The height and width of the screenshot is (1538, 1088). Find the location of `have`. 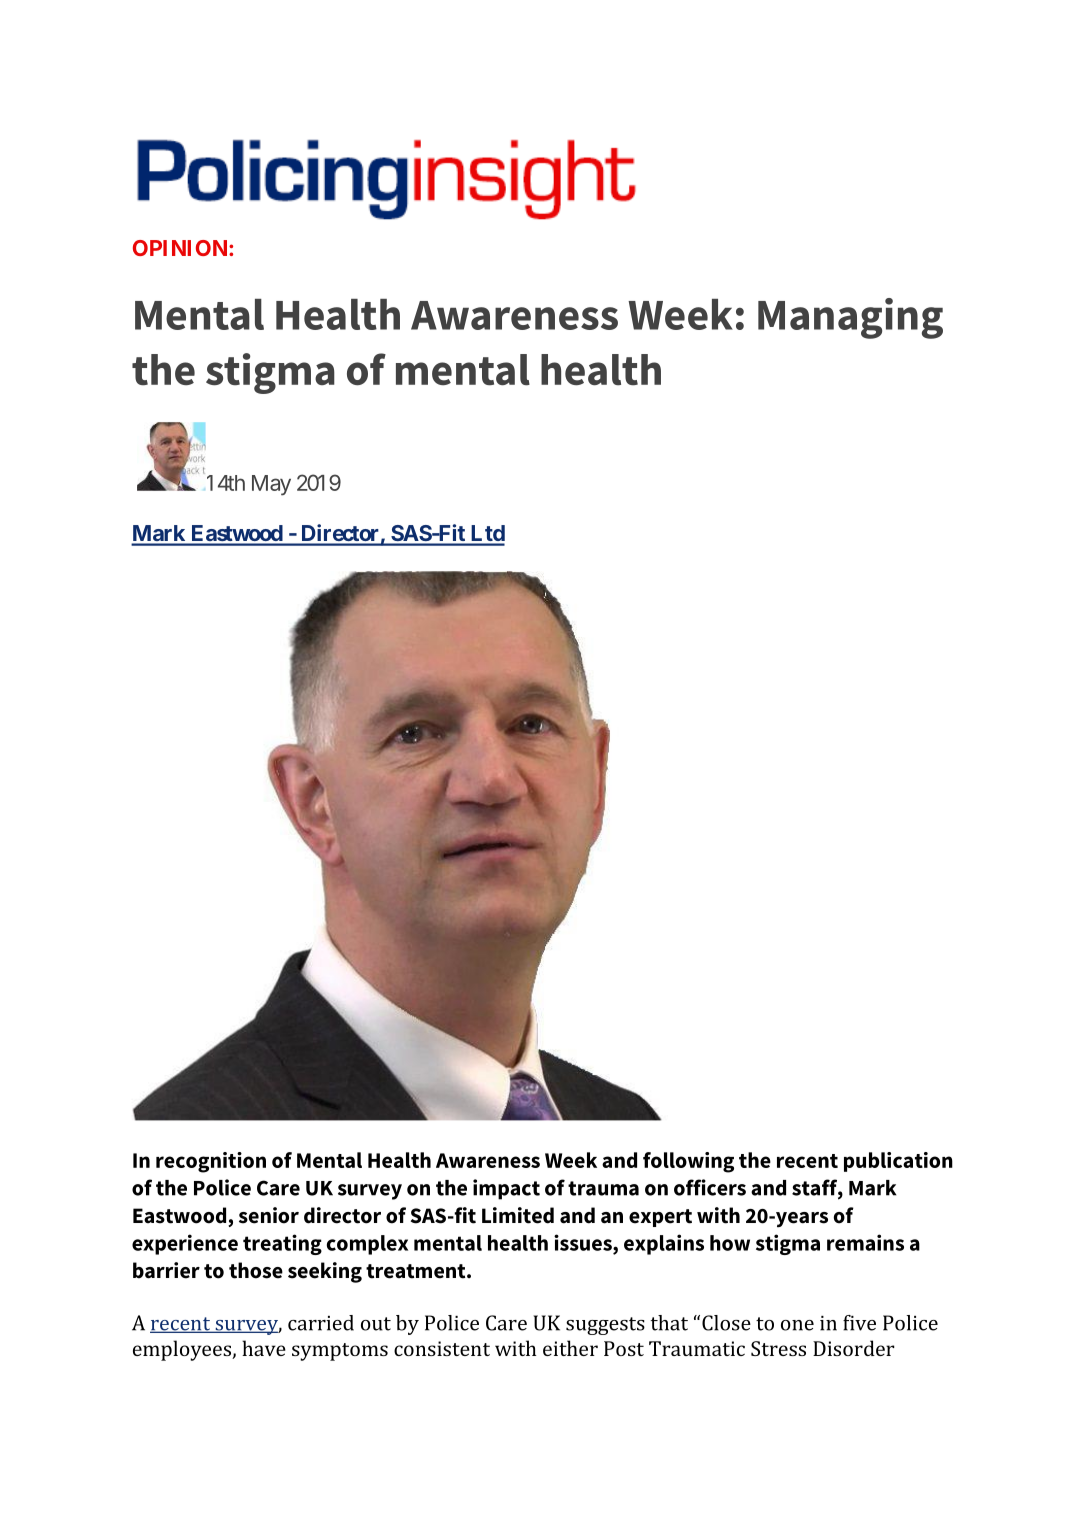

have is located at coordinates (264, 1348).
